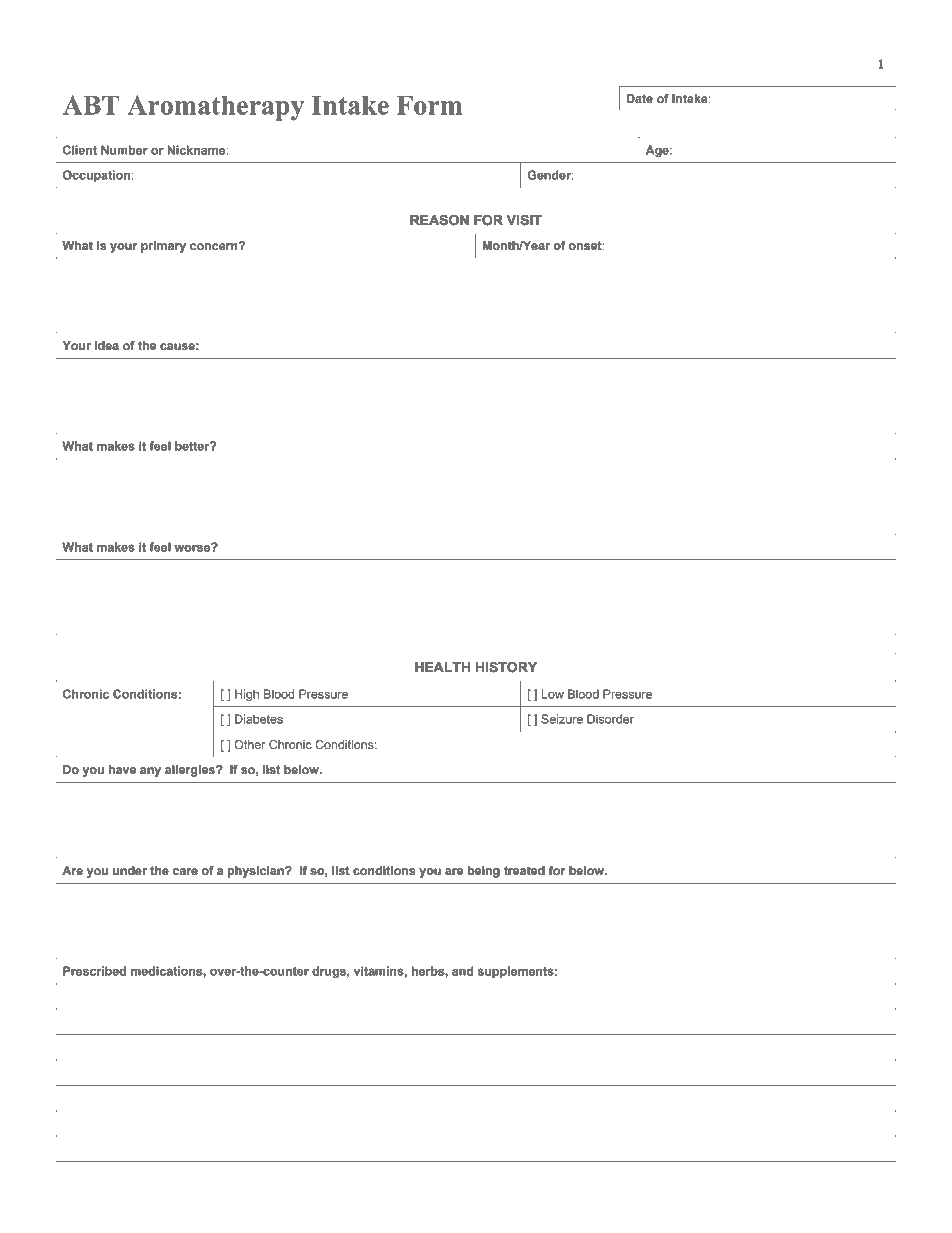 Image resolution: width=952 pixels, height=1233 pixels. I want to click on and, so click(462, 971).
